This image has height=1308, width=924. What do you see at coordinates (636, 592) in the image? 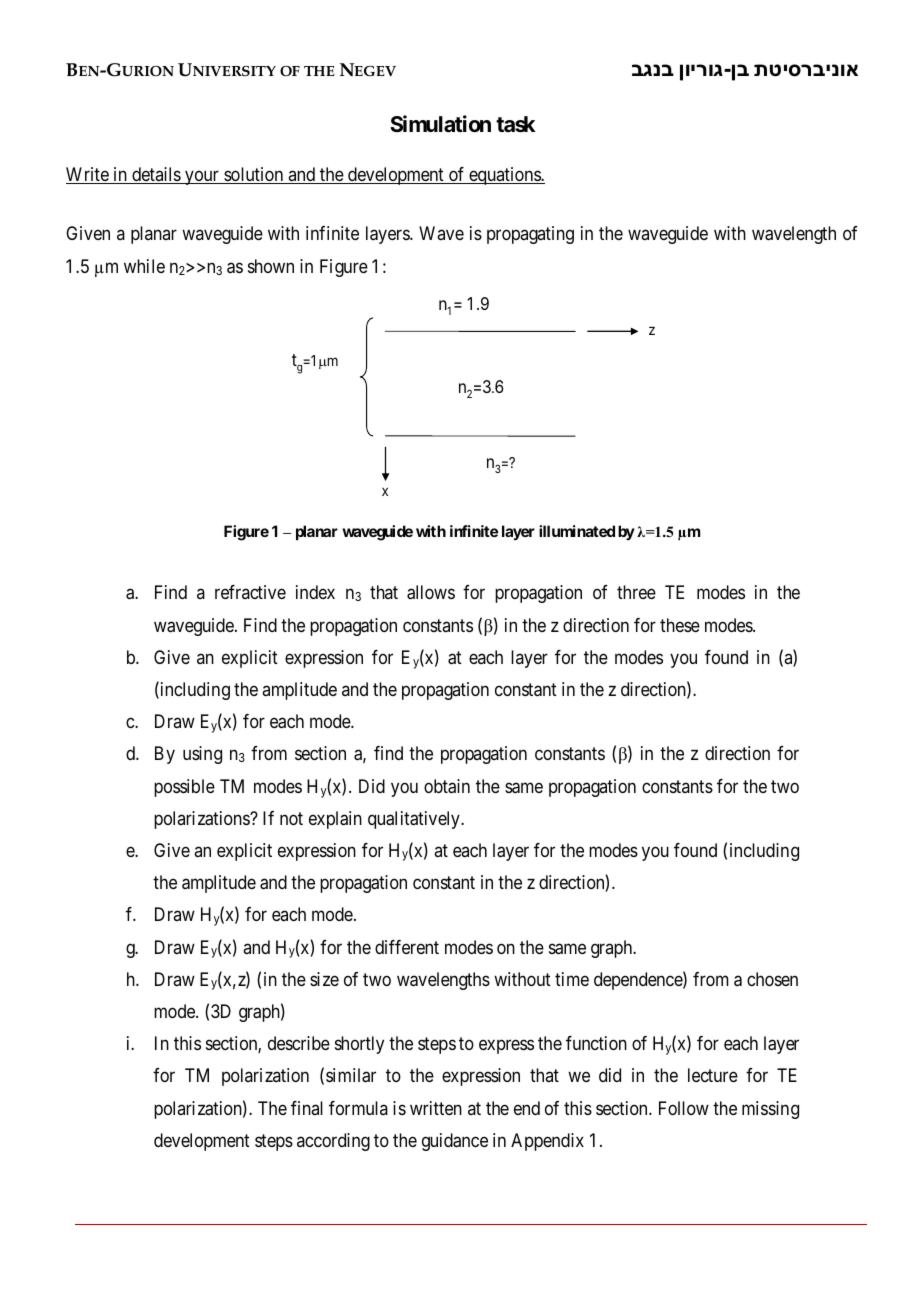
I see `three` at bounding box center [636, 592].
